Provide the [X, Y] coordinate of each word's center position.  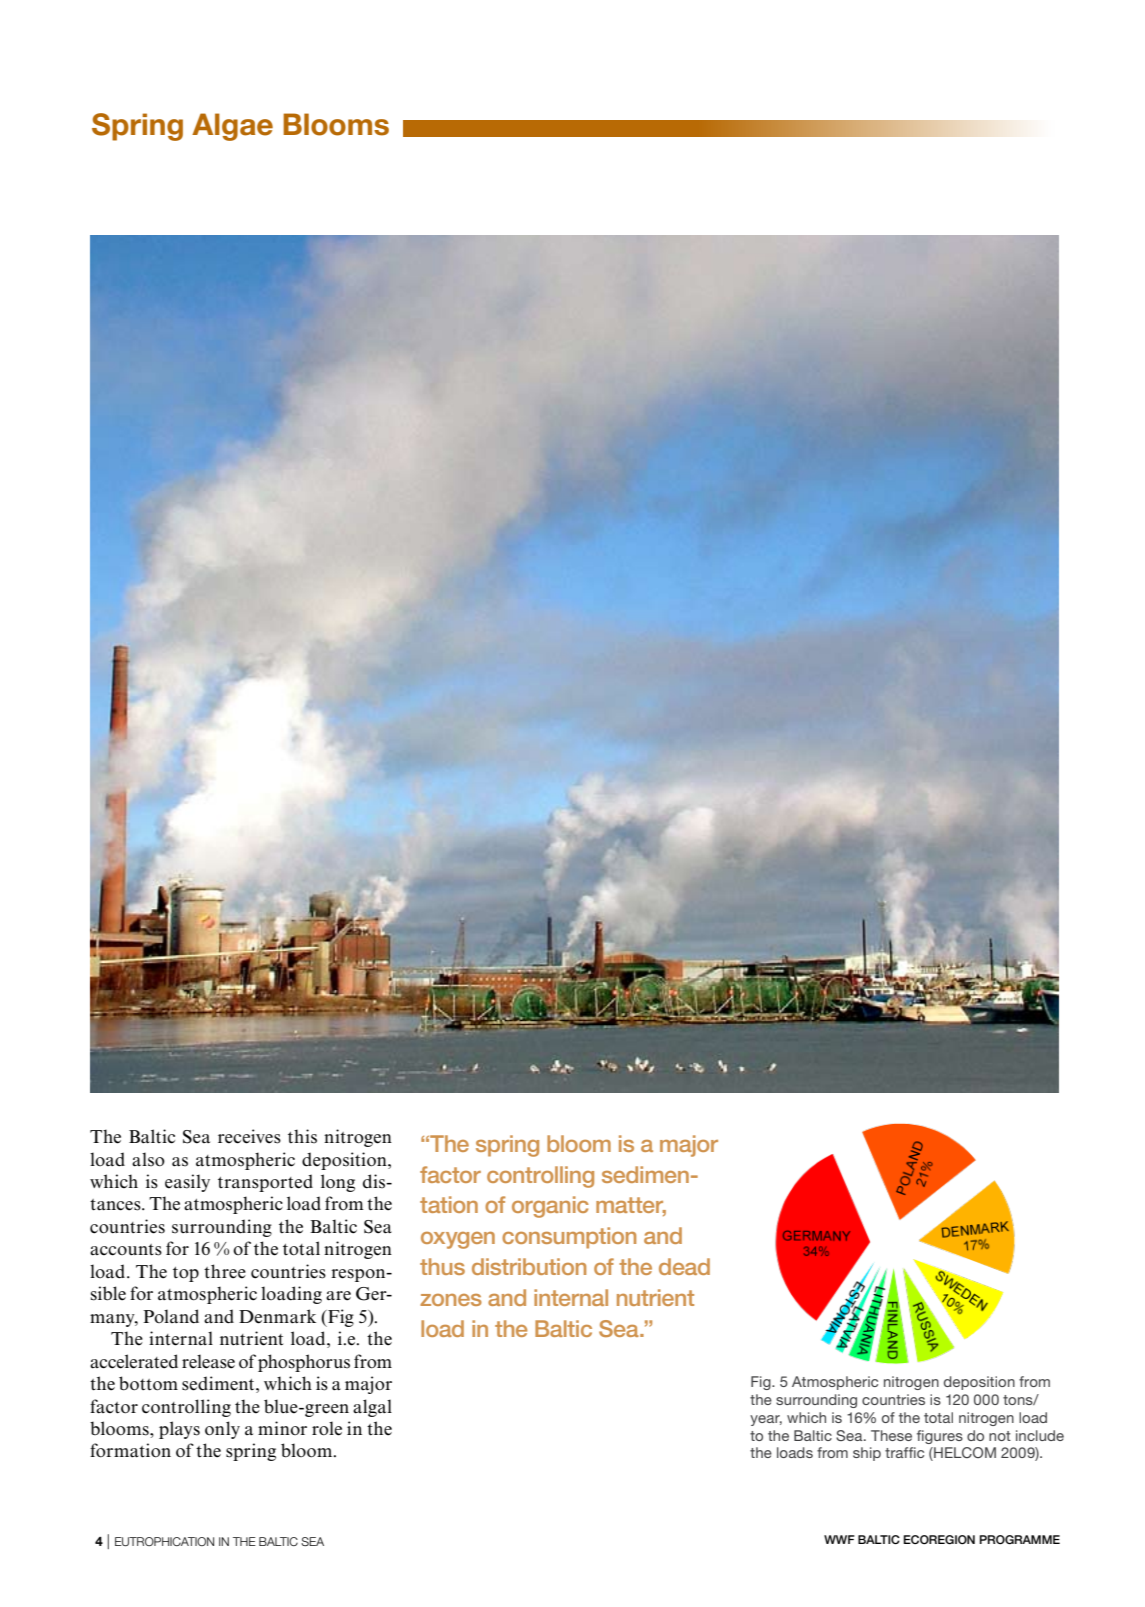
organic [550, 1207]
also [148, 1159]
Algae [232, 127]
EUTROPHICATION [164, 1541]
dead [684, 1266]
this [302, 1136]
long [338, 1183]
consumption [569, 1238]
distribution [529, 1266]
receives [249, 1136]
